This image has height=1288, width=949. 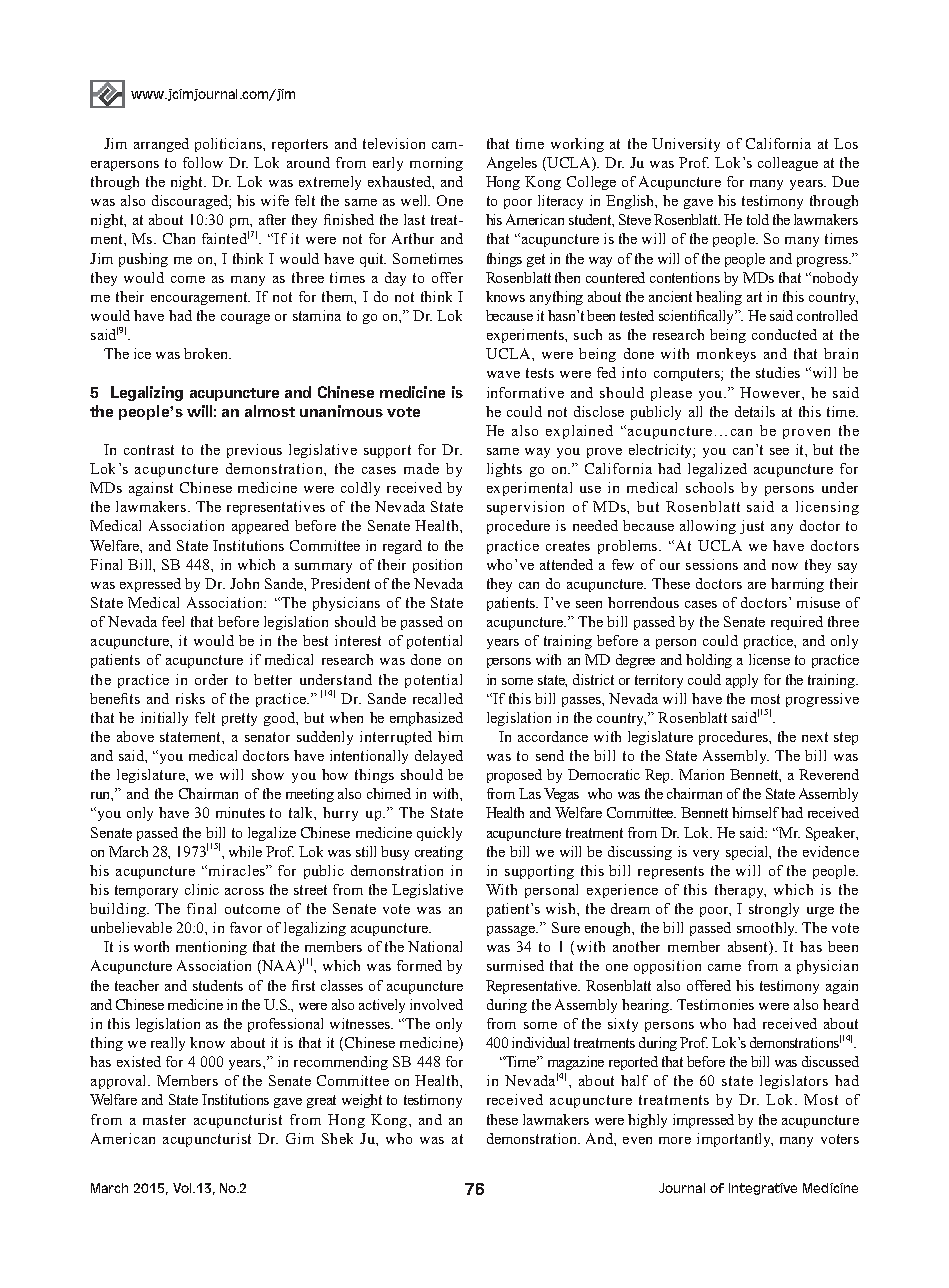 I want to click on follow, so click(x=203, y=162).
